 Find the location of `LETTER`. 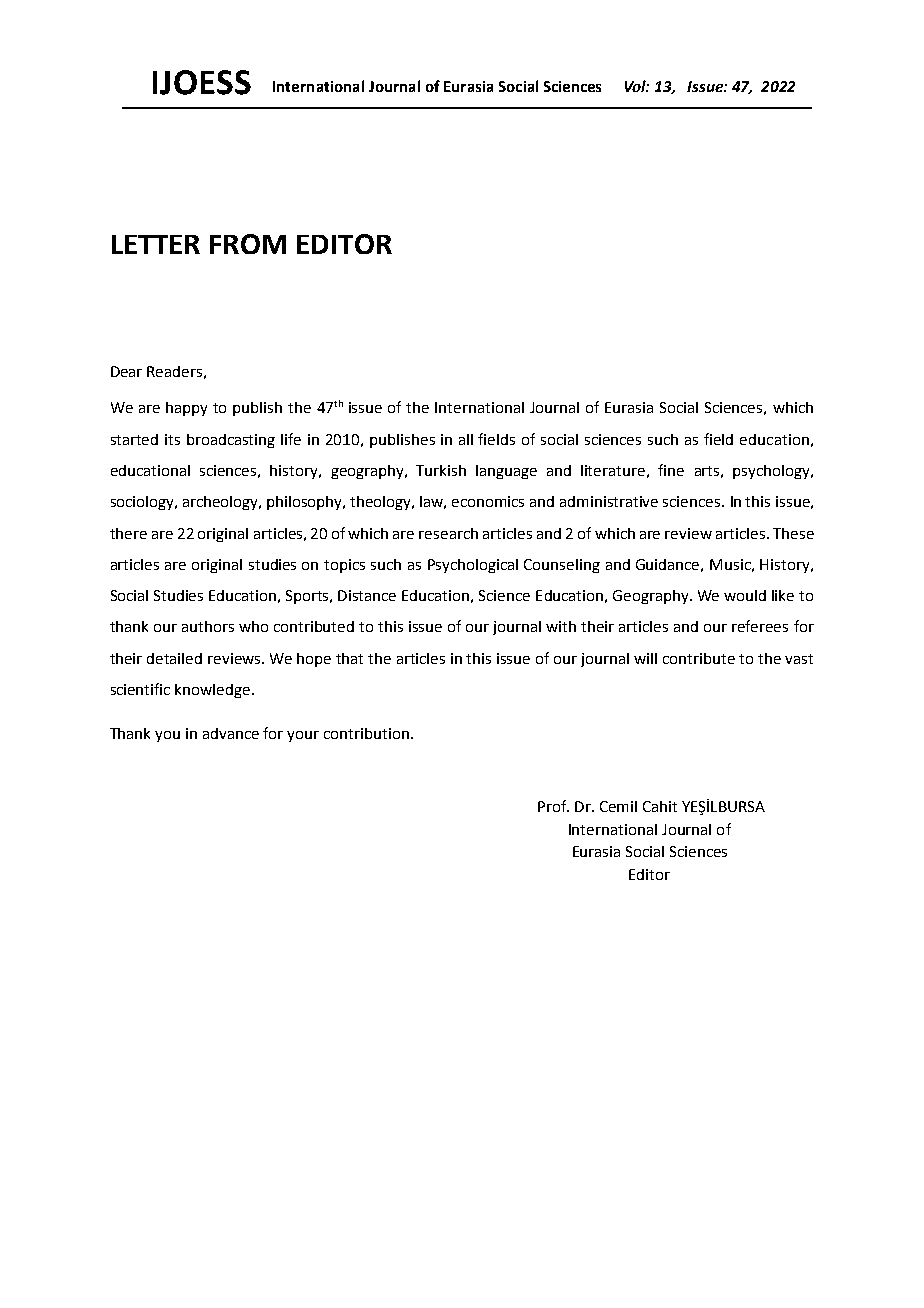

LETTER is located at coordinates (156, 244).
